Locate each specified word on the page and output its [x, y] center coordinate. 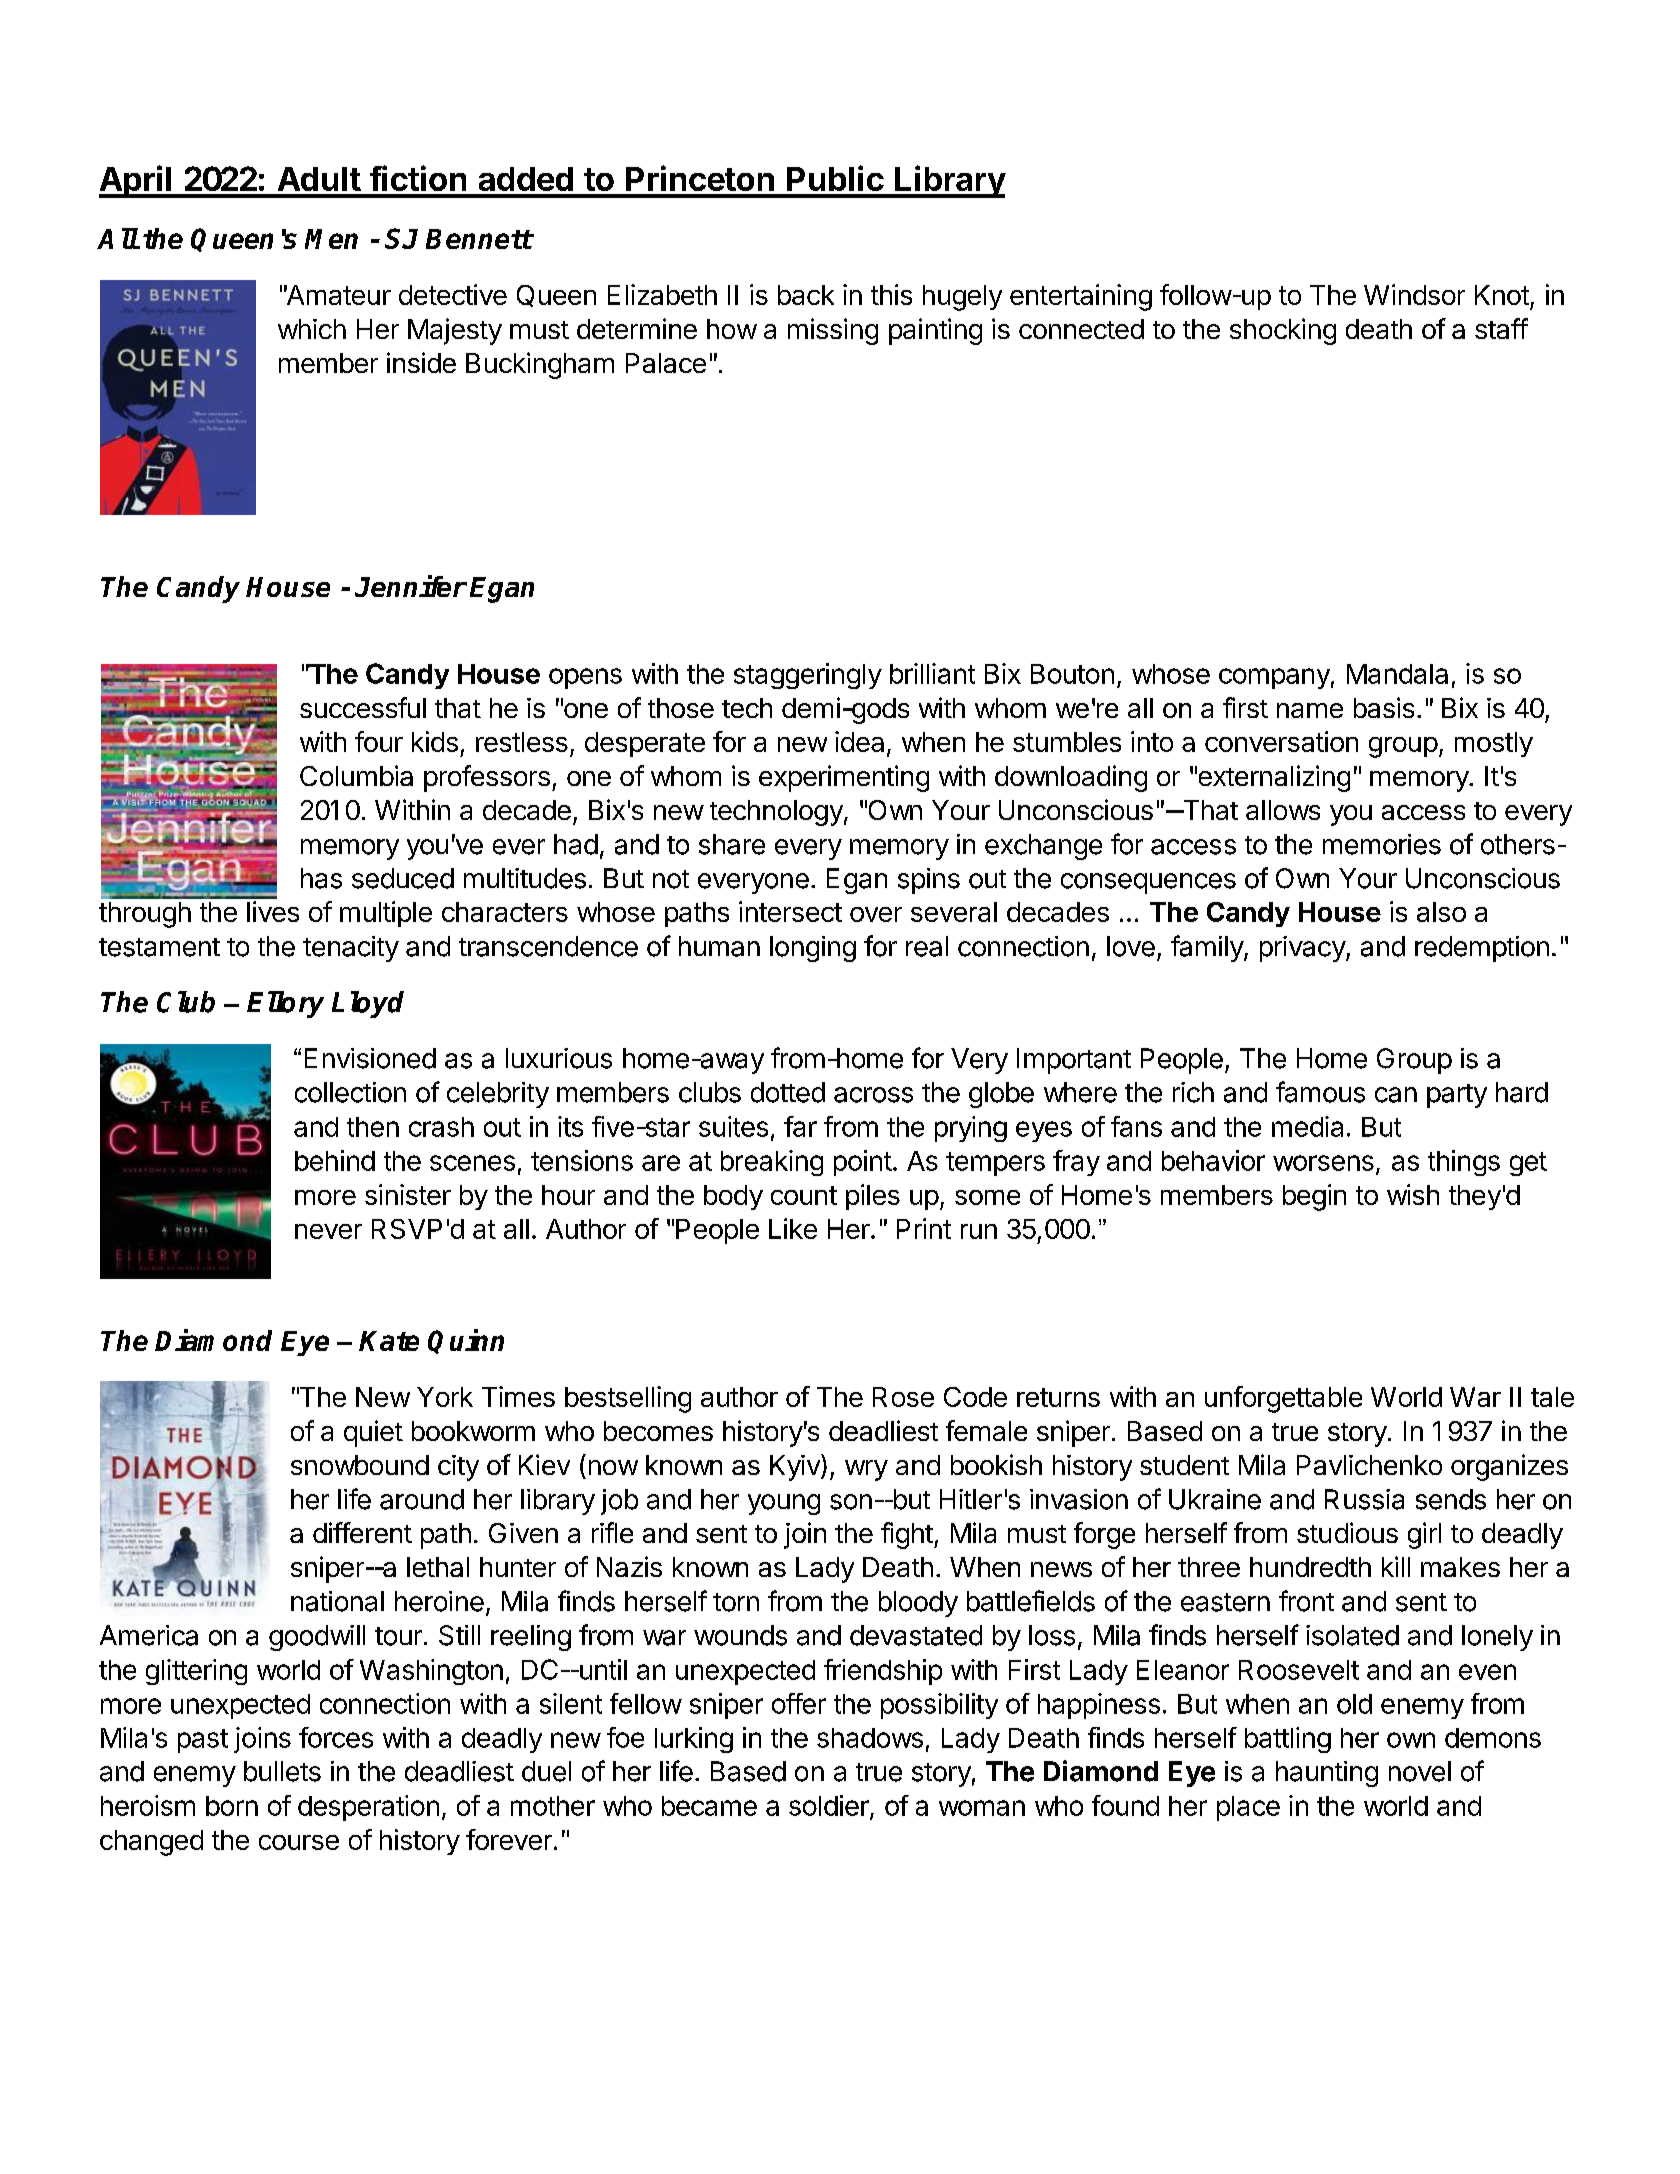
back [806, 295]
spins [929, 881]
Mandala [1397, 674]
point [863, 1163]
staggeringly [808, 676]
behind [335, 1160]
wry [866, 1470]
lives [273, 911]
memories [1382, 844]
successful [363, 707]
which [312, 329]
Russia [1364, 1499]
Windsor [1414, 294]
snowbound [360, 1465]
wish [1413, 1194]
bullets [282, 1771]
